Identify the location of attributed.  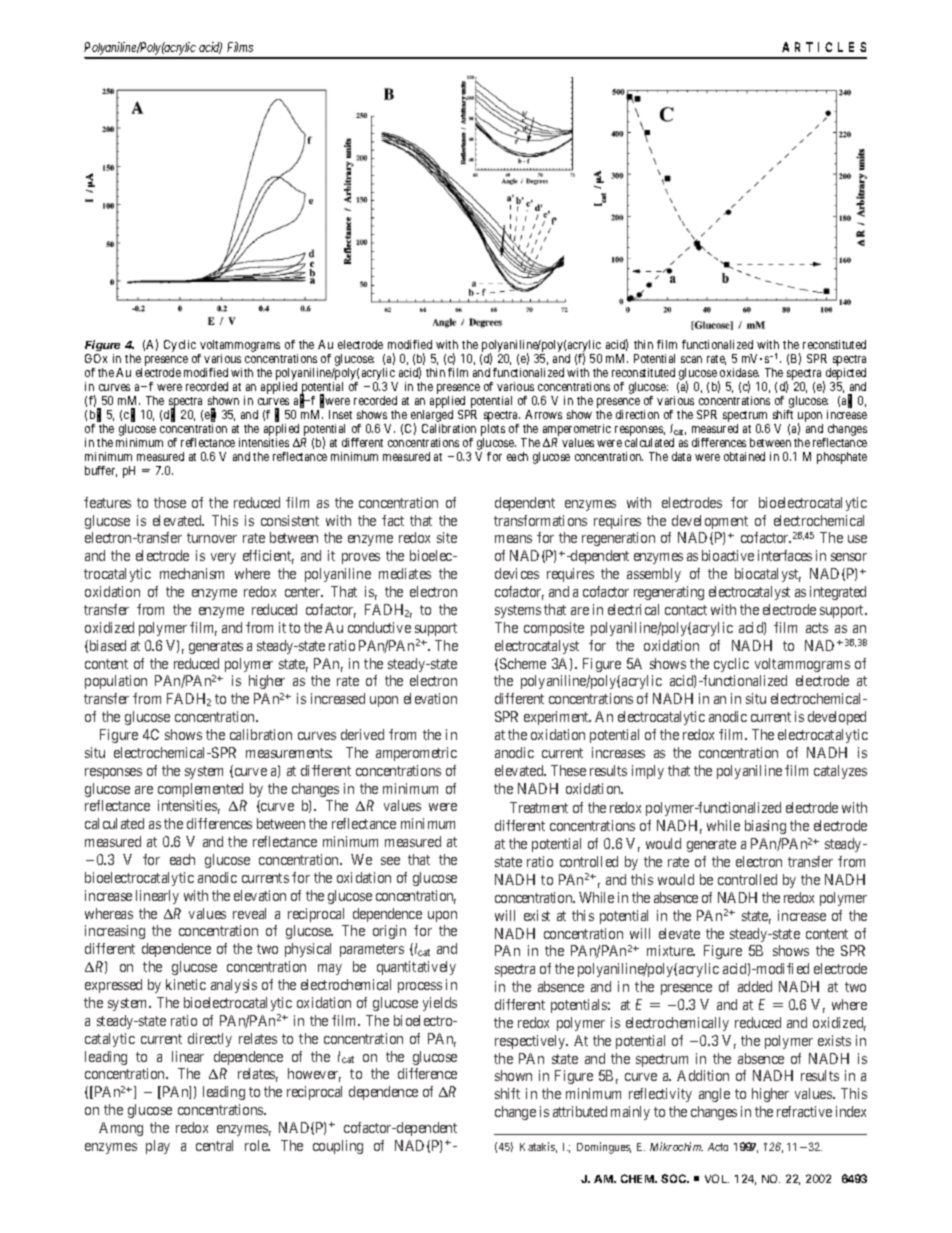
(580, 1111).
